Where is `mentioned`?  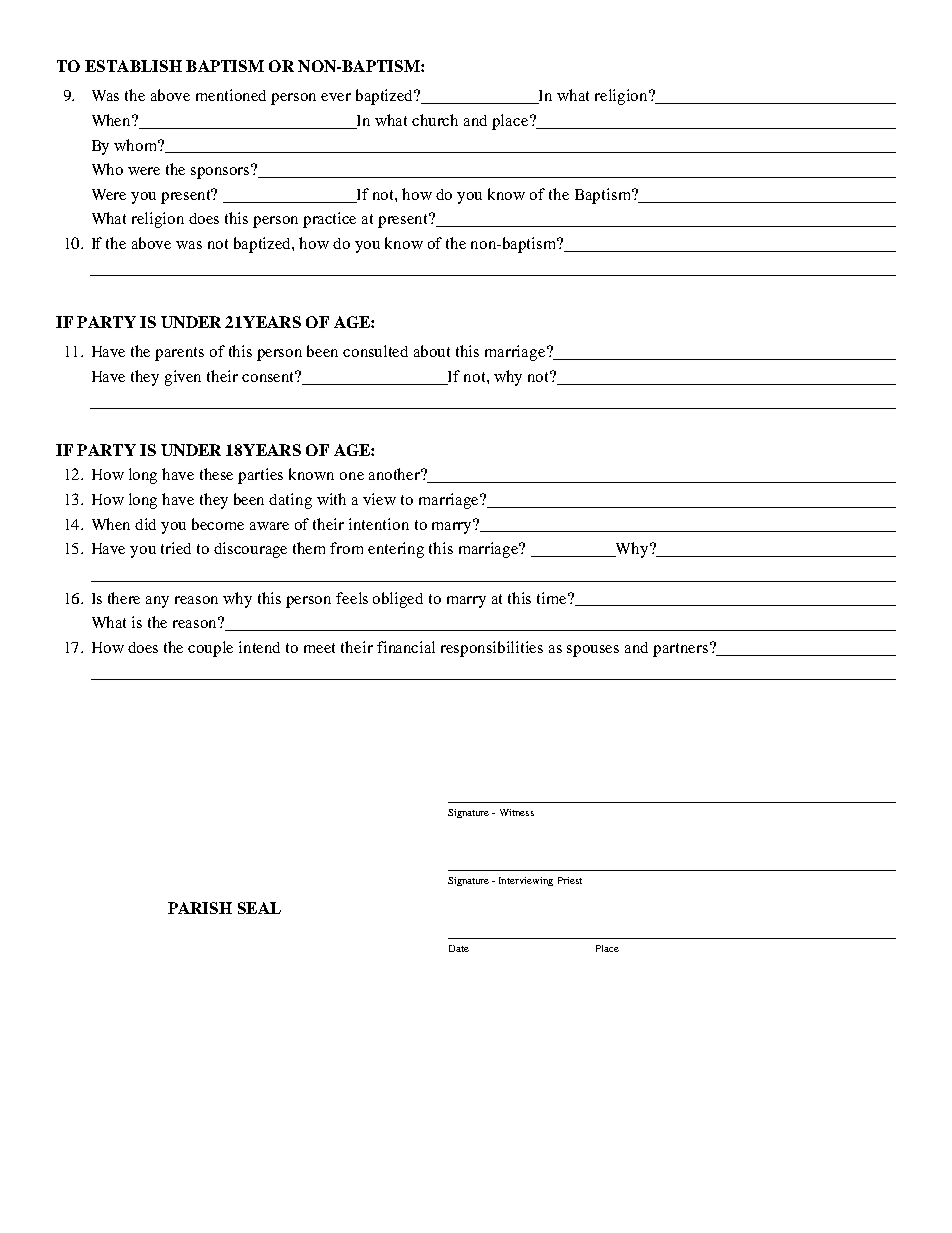 mentioned is located at coordinates (231, 95).
